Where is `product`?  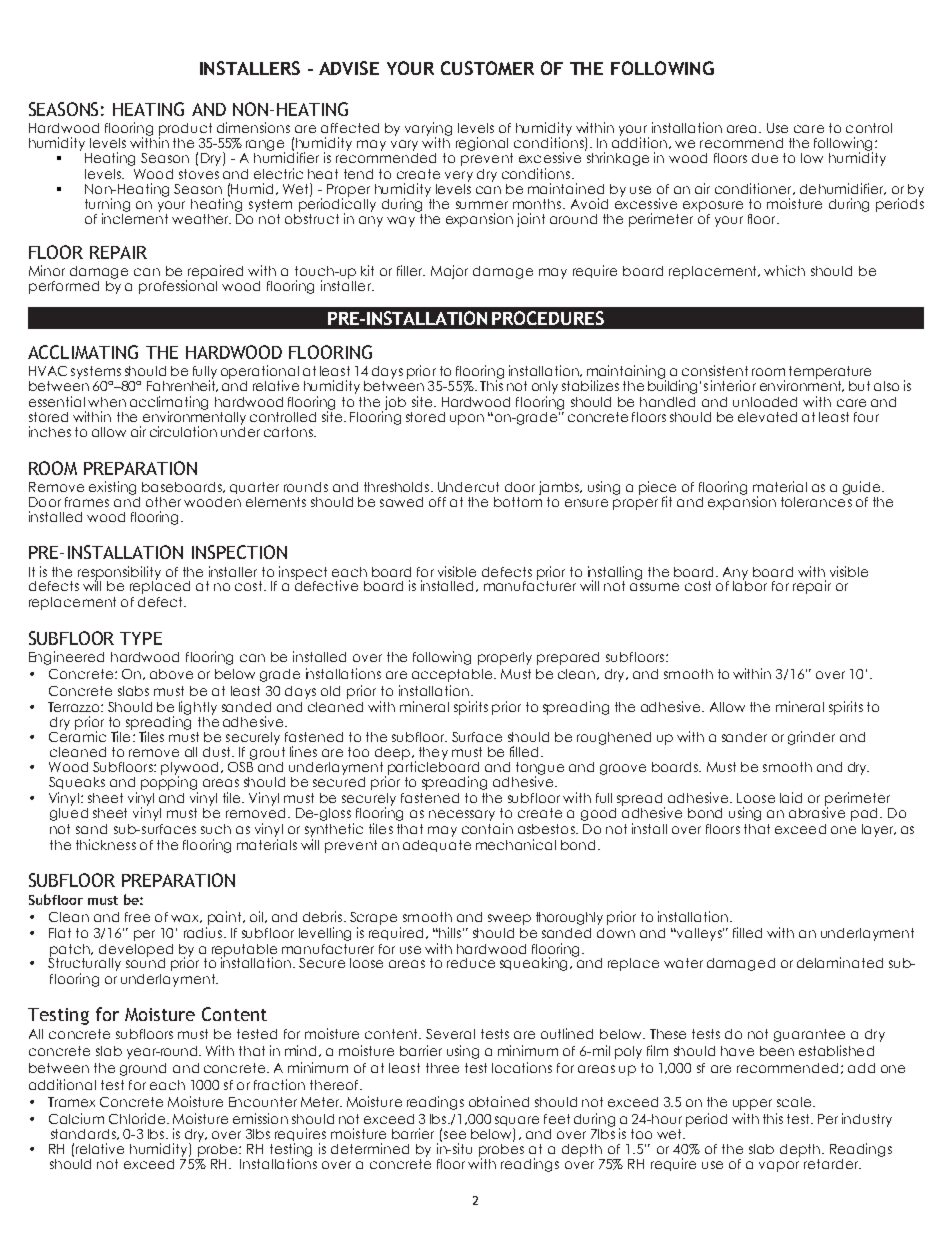
product is located at coordinates (185, 130).
